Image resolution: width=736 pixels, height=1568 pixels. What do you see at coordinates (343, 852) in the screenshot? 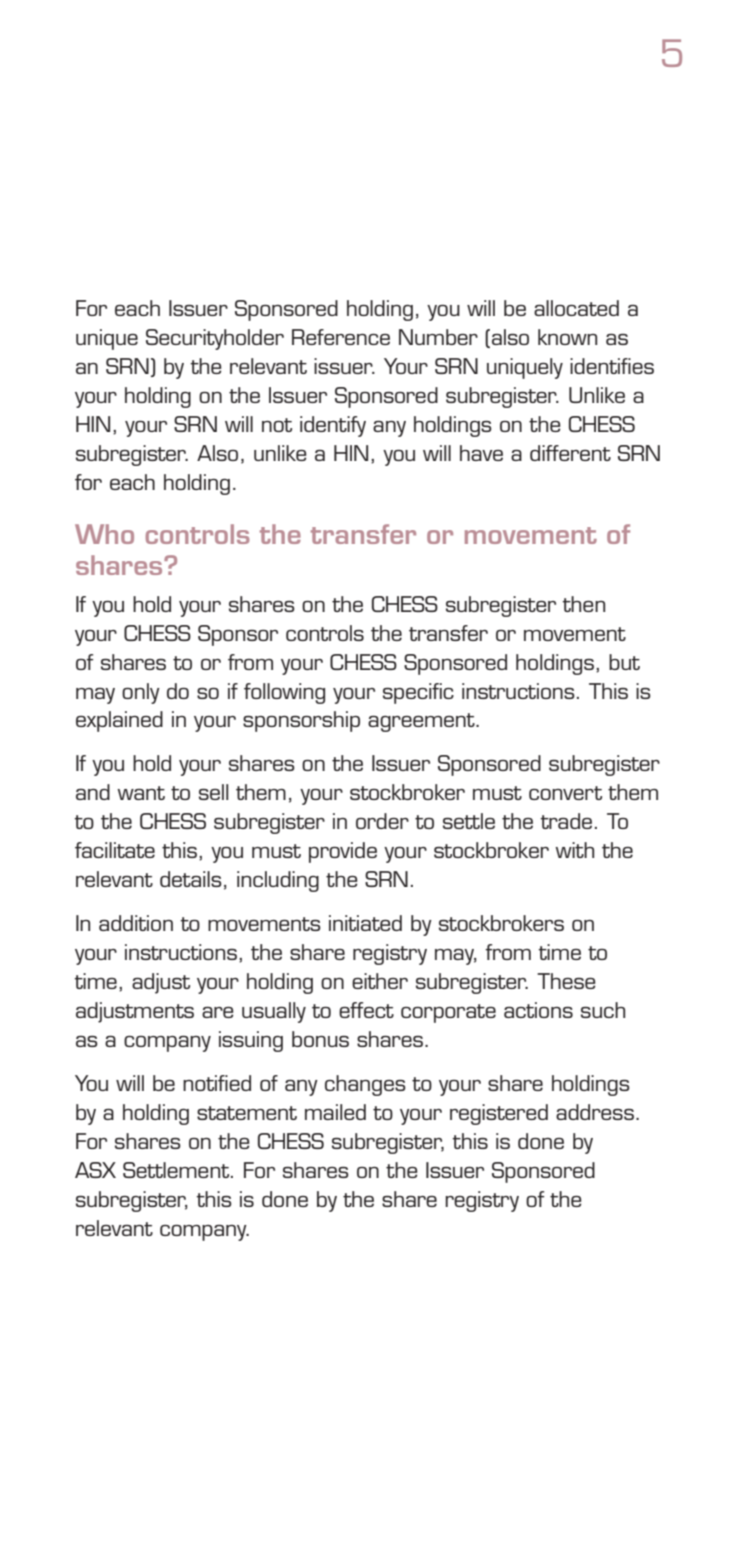
I see `provide` at bounding box center [343, 852].
